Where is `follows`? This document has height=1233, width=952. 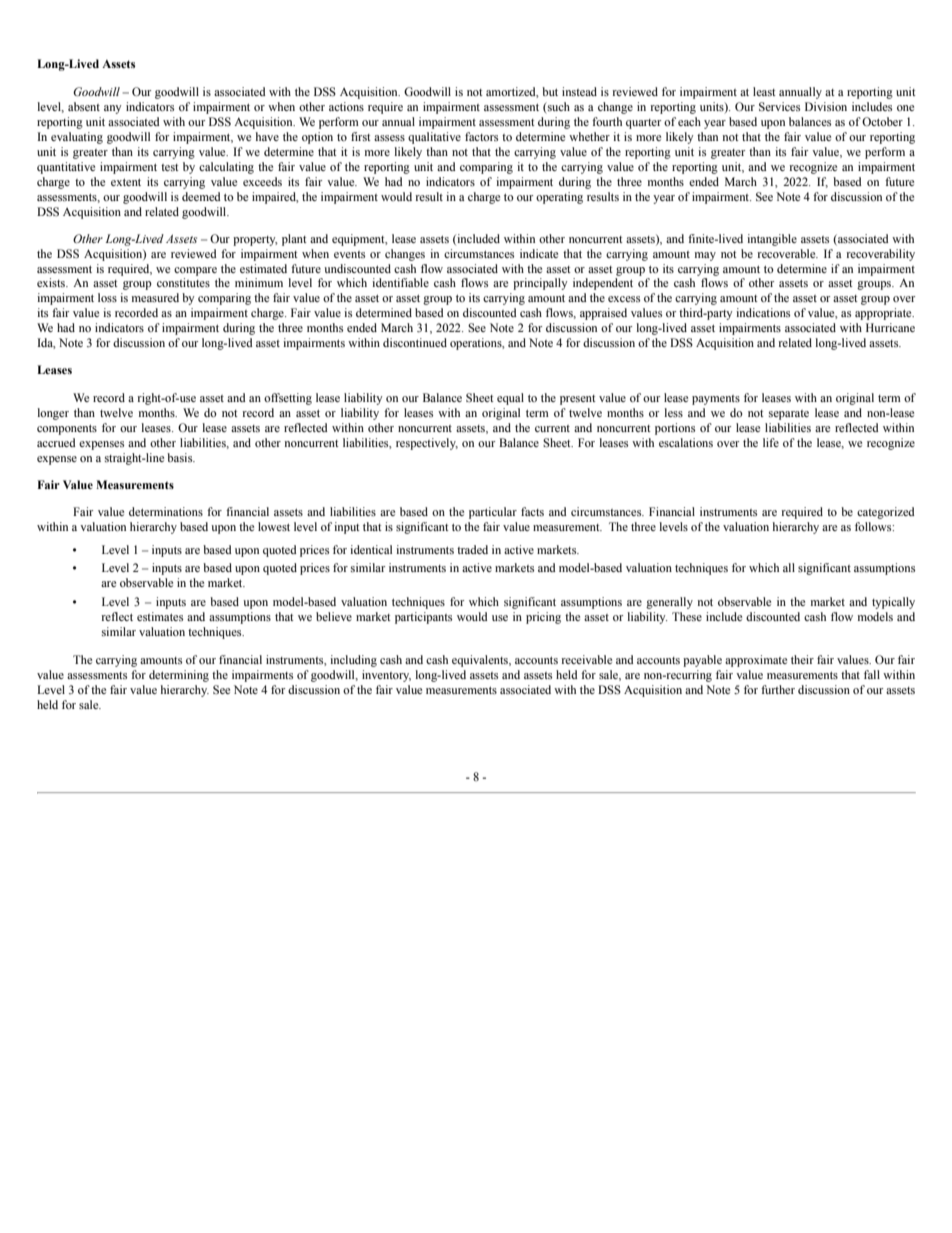 follows is located at coordinates (874, 526).
